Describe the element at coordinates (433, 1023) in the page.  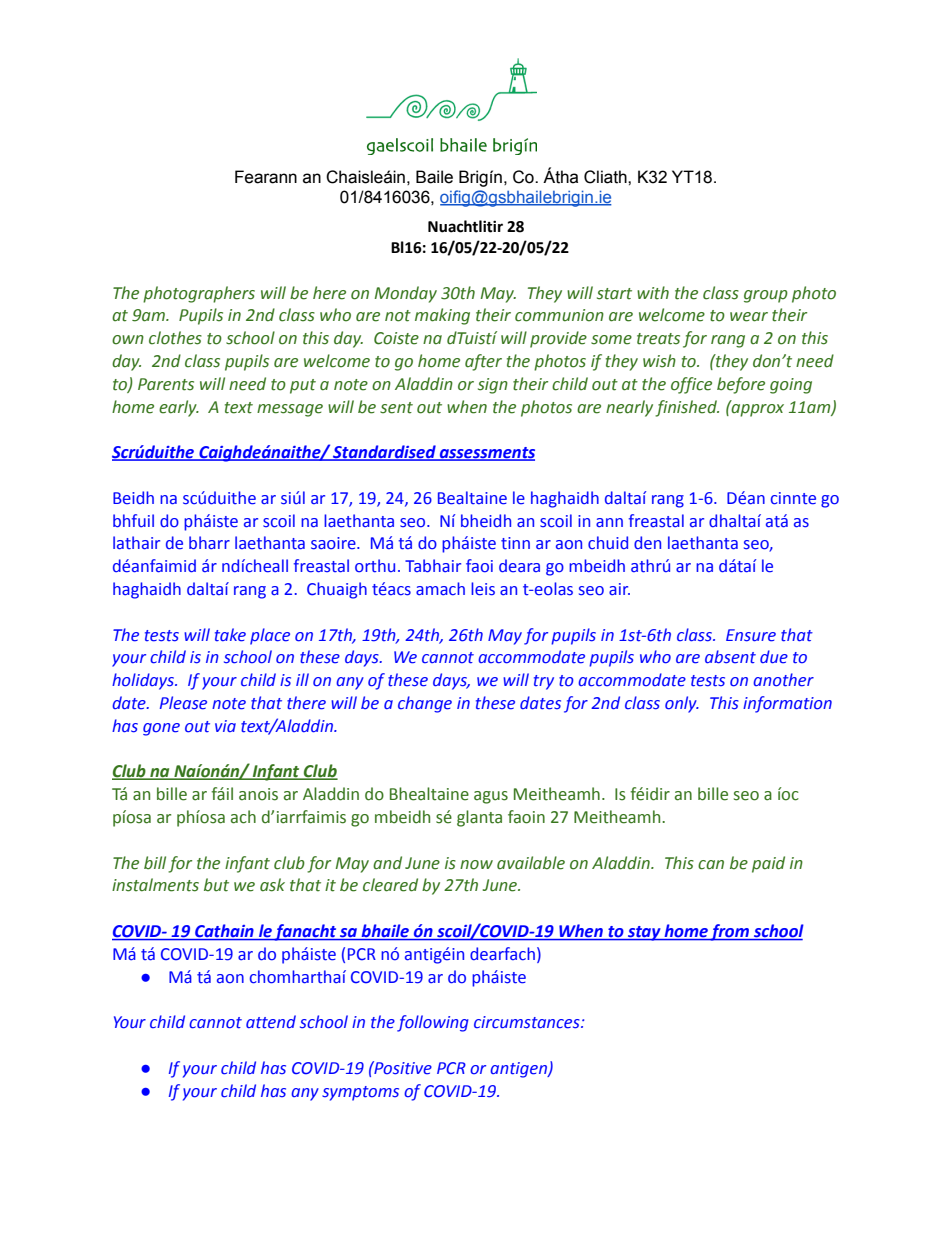
I see `following` at that location.
